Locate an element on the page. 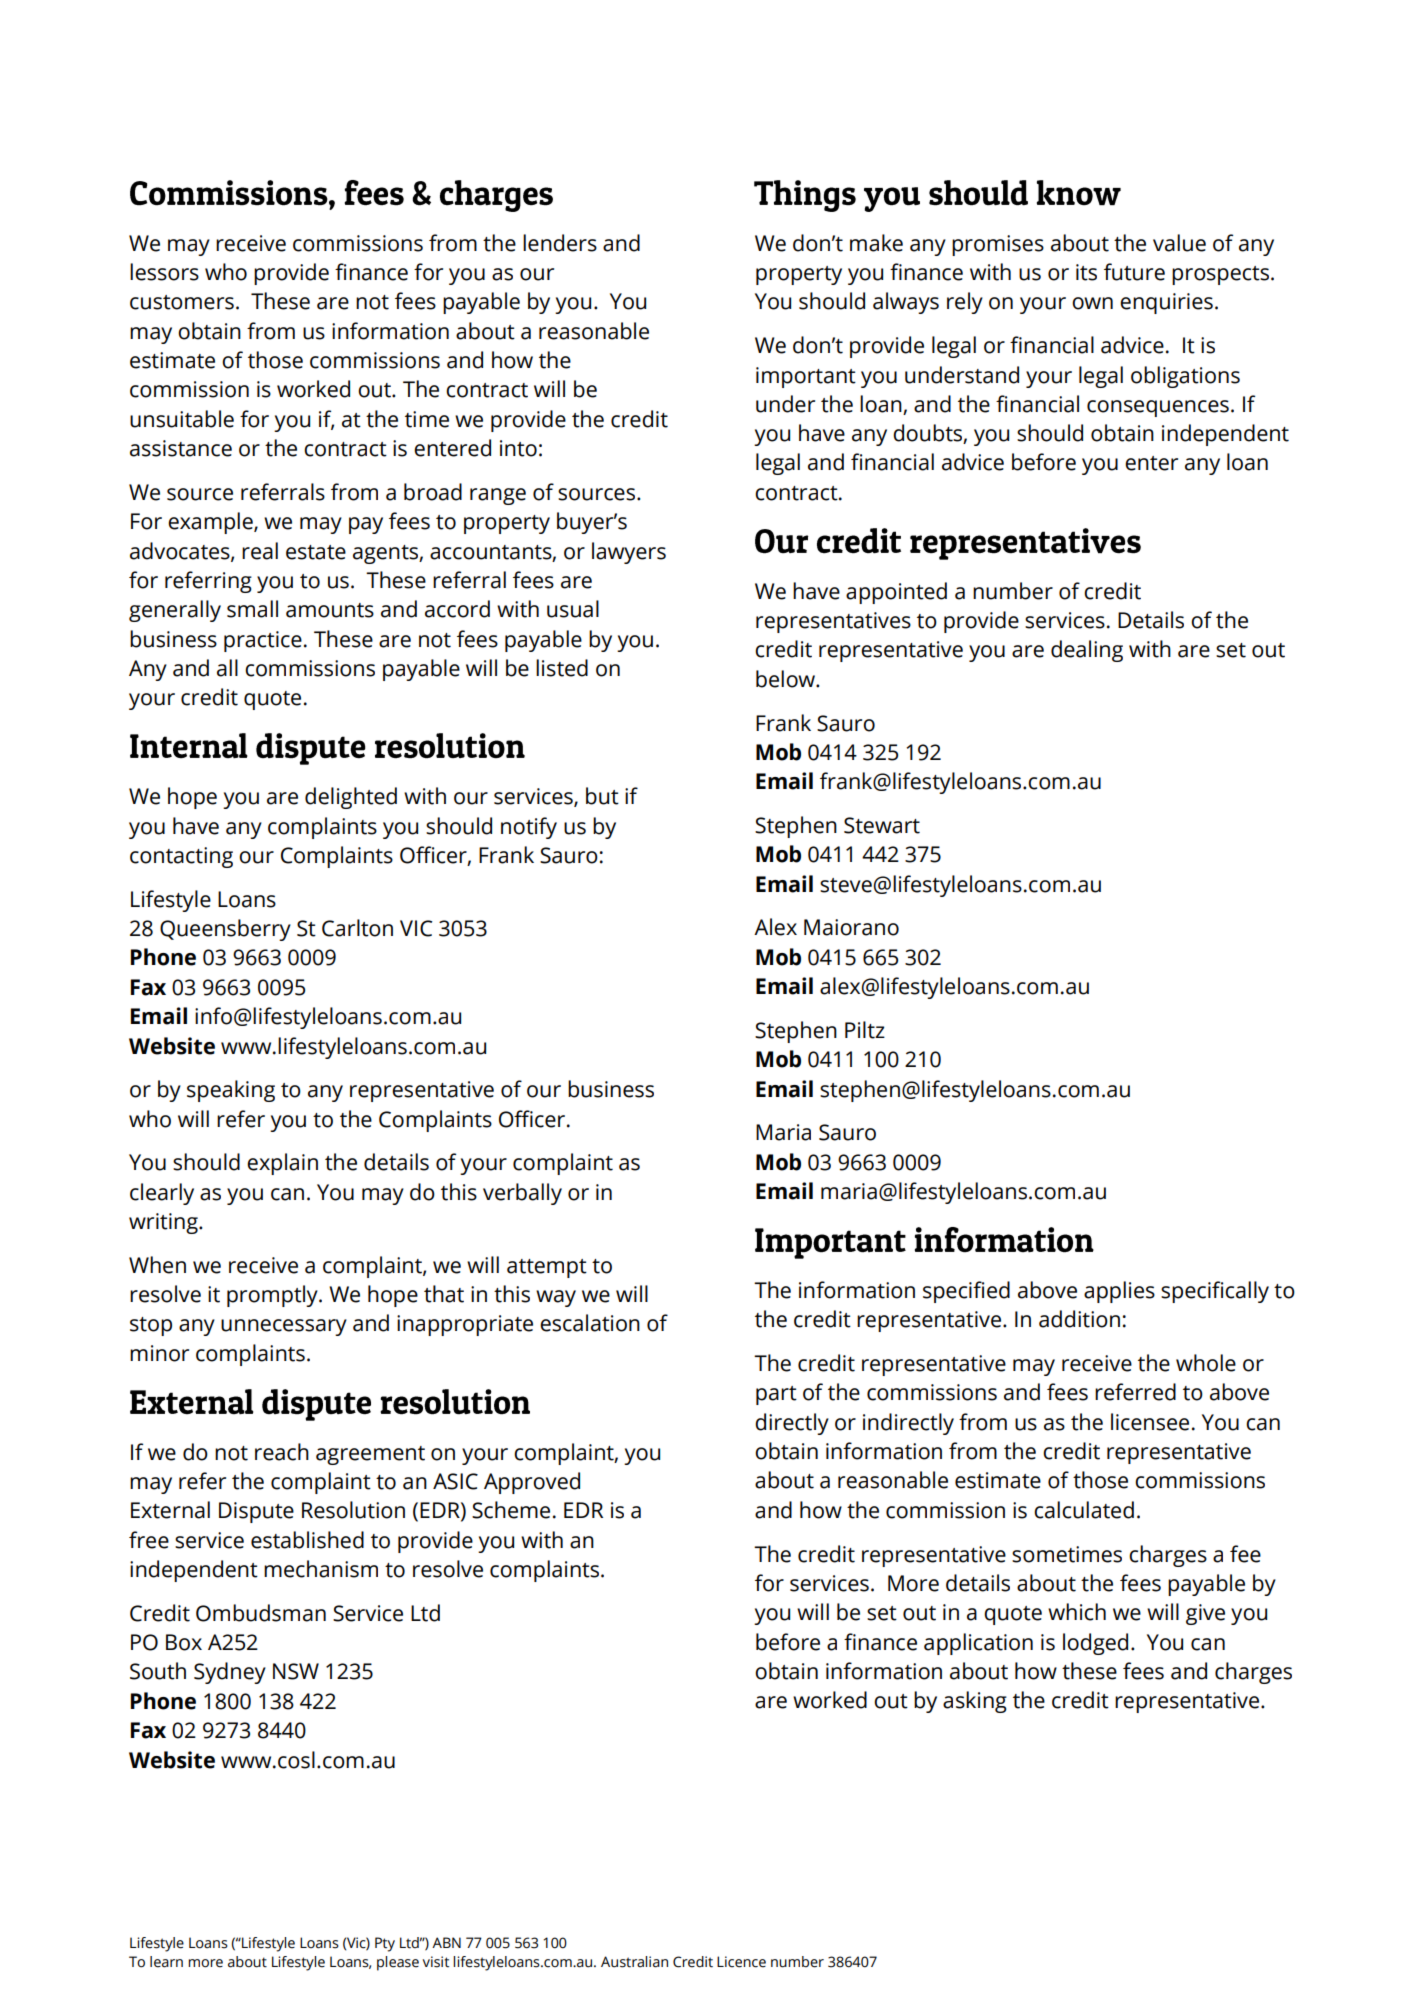  applies is located at coordinates (1119, 1292).
